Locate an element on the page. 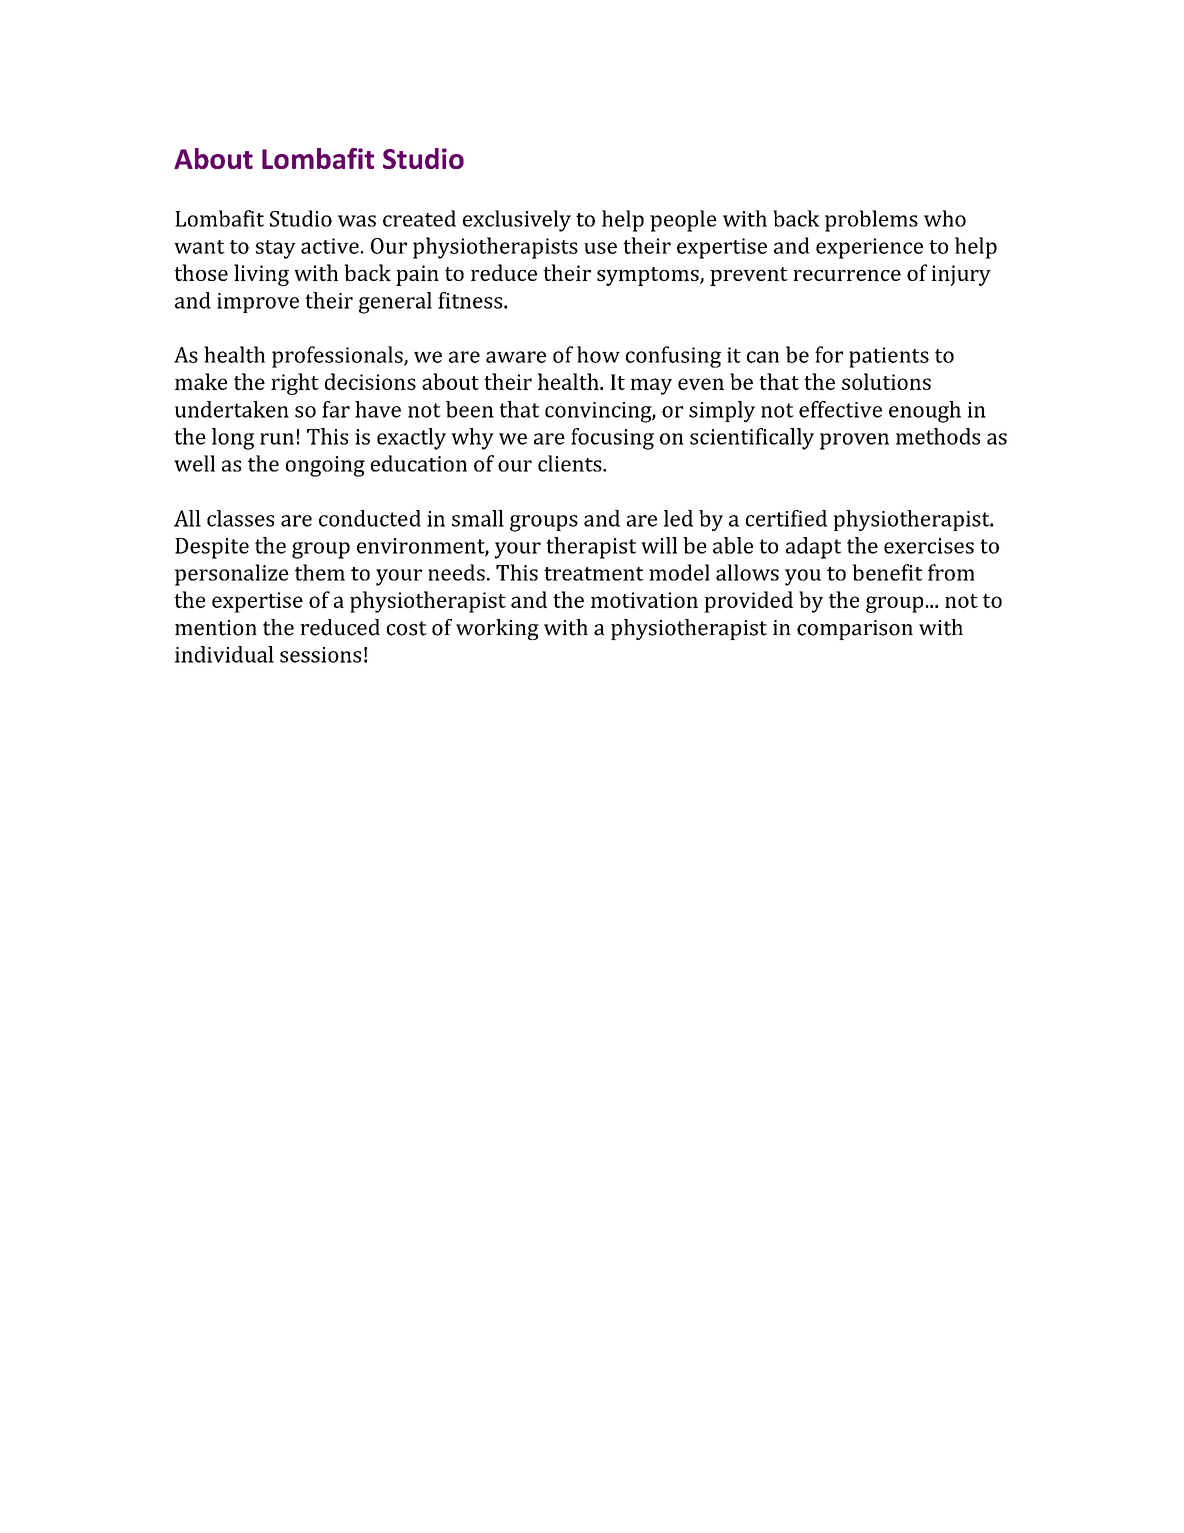  how is located at coordinates (598, 354).
